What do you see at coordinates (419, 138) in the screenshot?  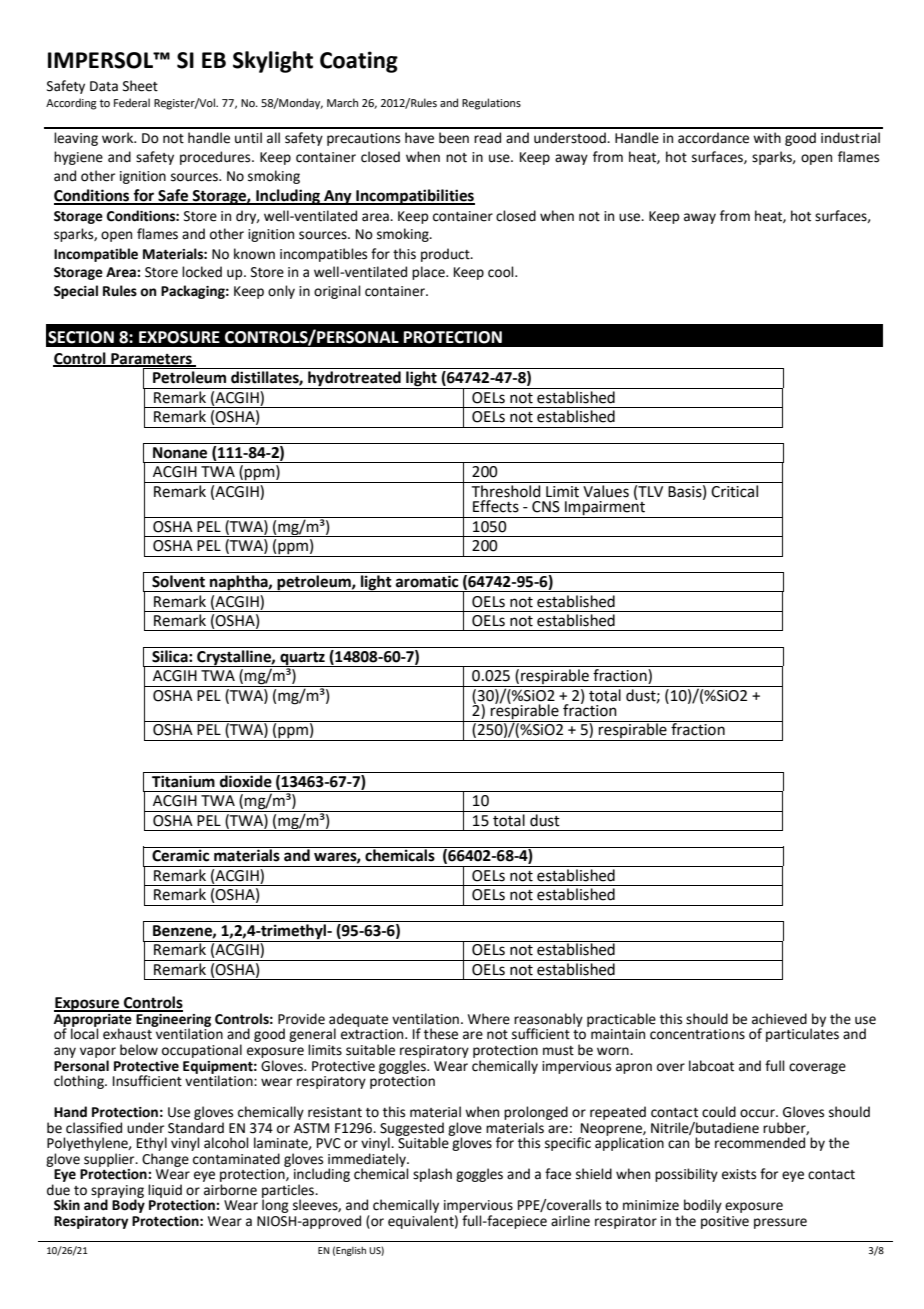 I see `have` at bounding box center [419, 138].
